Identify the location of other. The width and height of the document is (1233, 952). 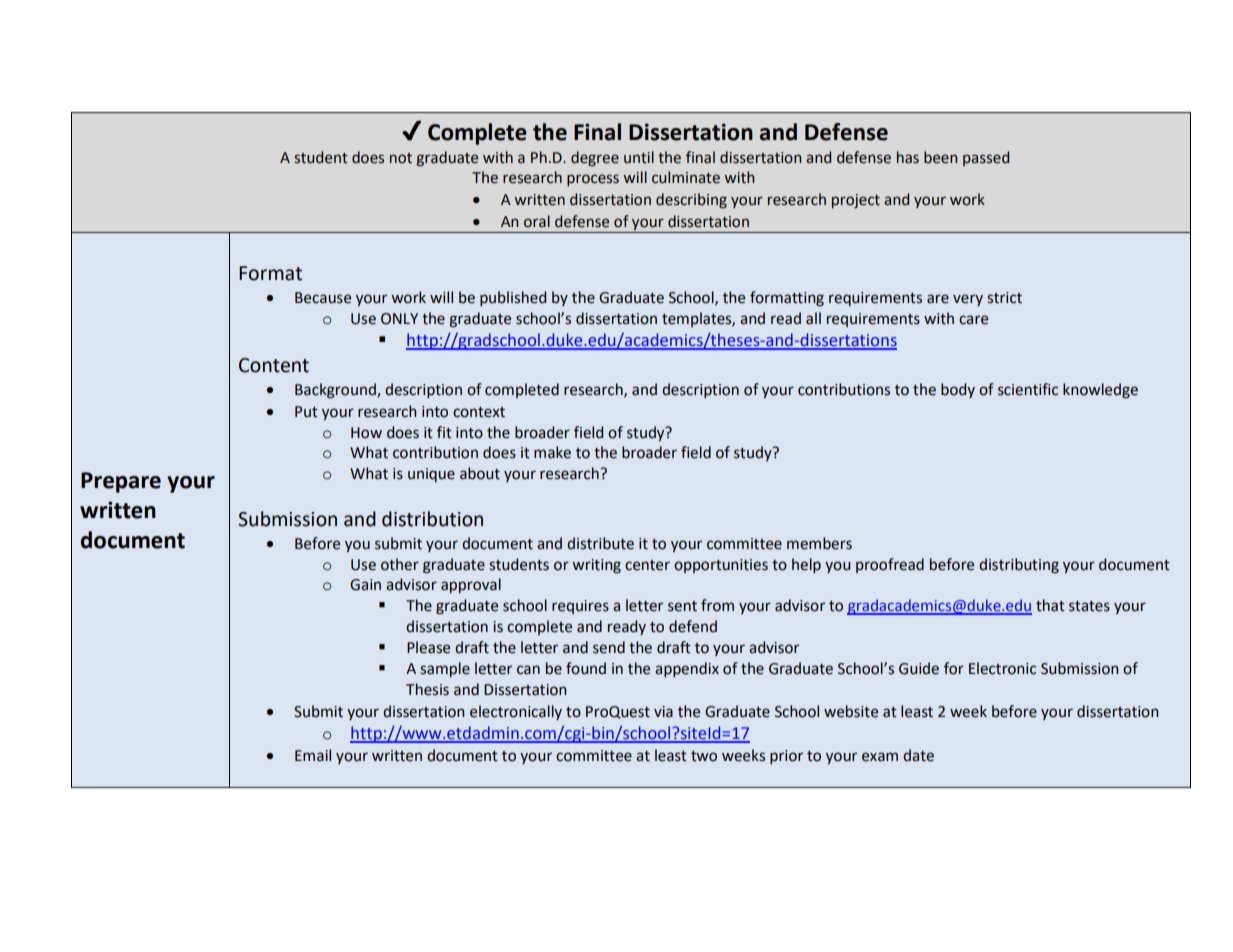
(400, 564).
